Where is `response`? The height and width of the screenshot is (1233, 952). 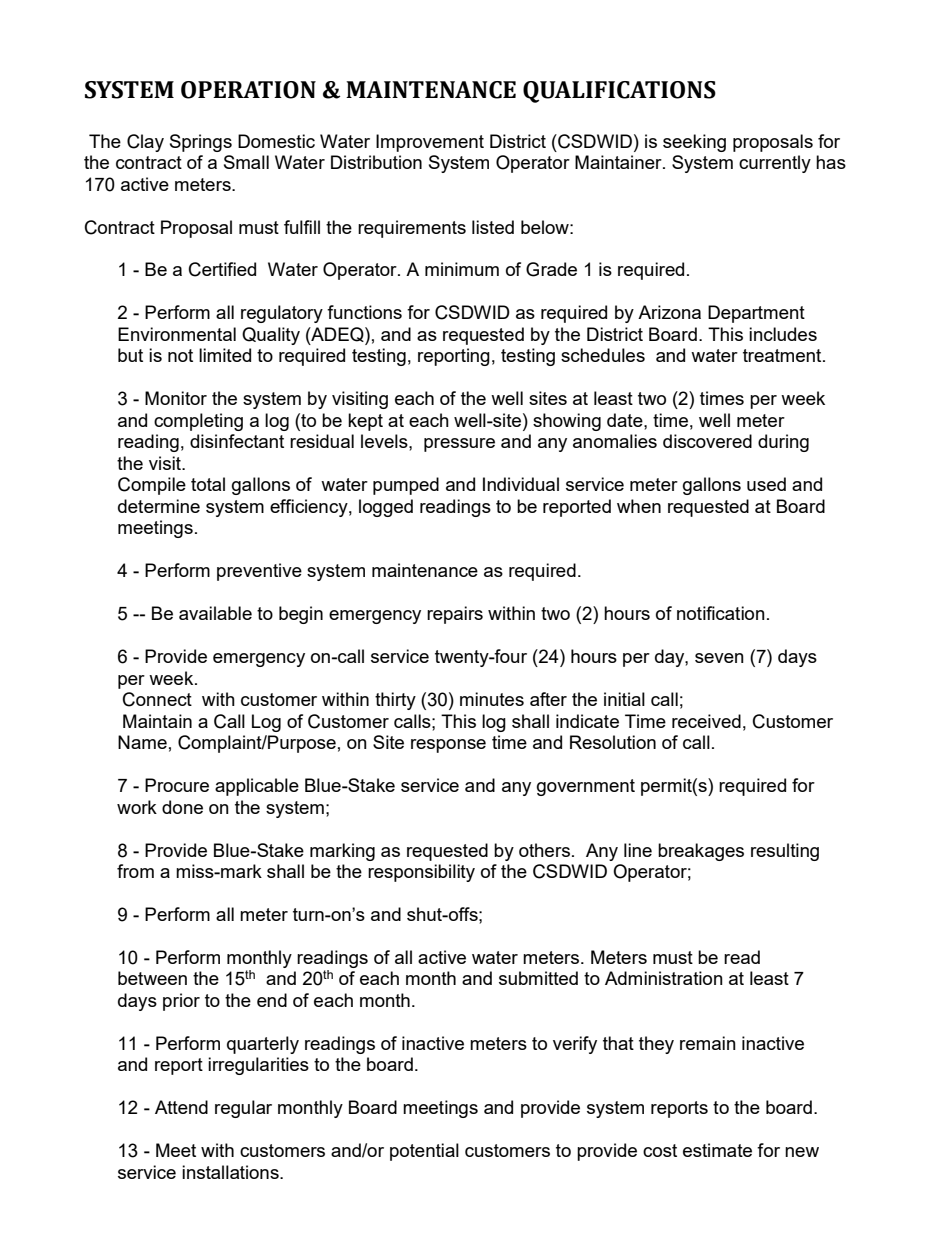 response is located at coordinates (448, 746).
